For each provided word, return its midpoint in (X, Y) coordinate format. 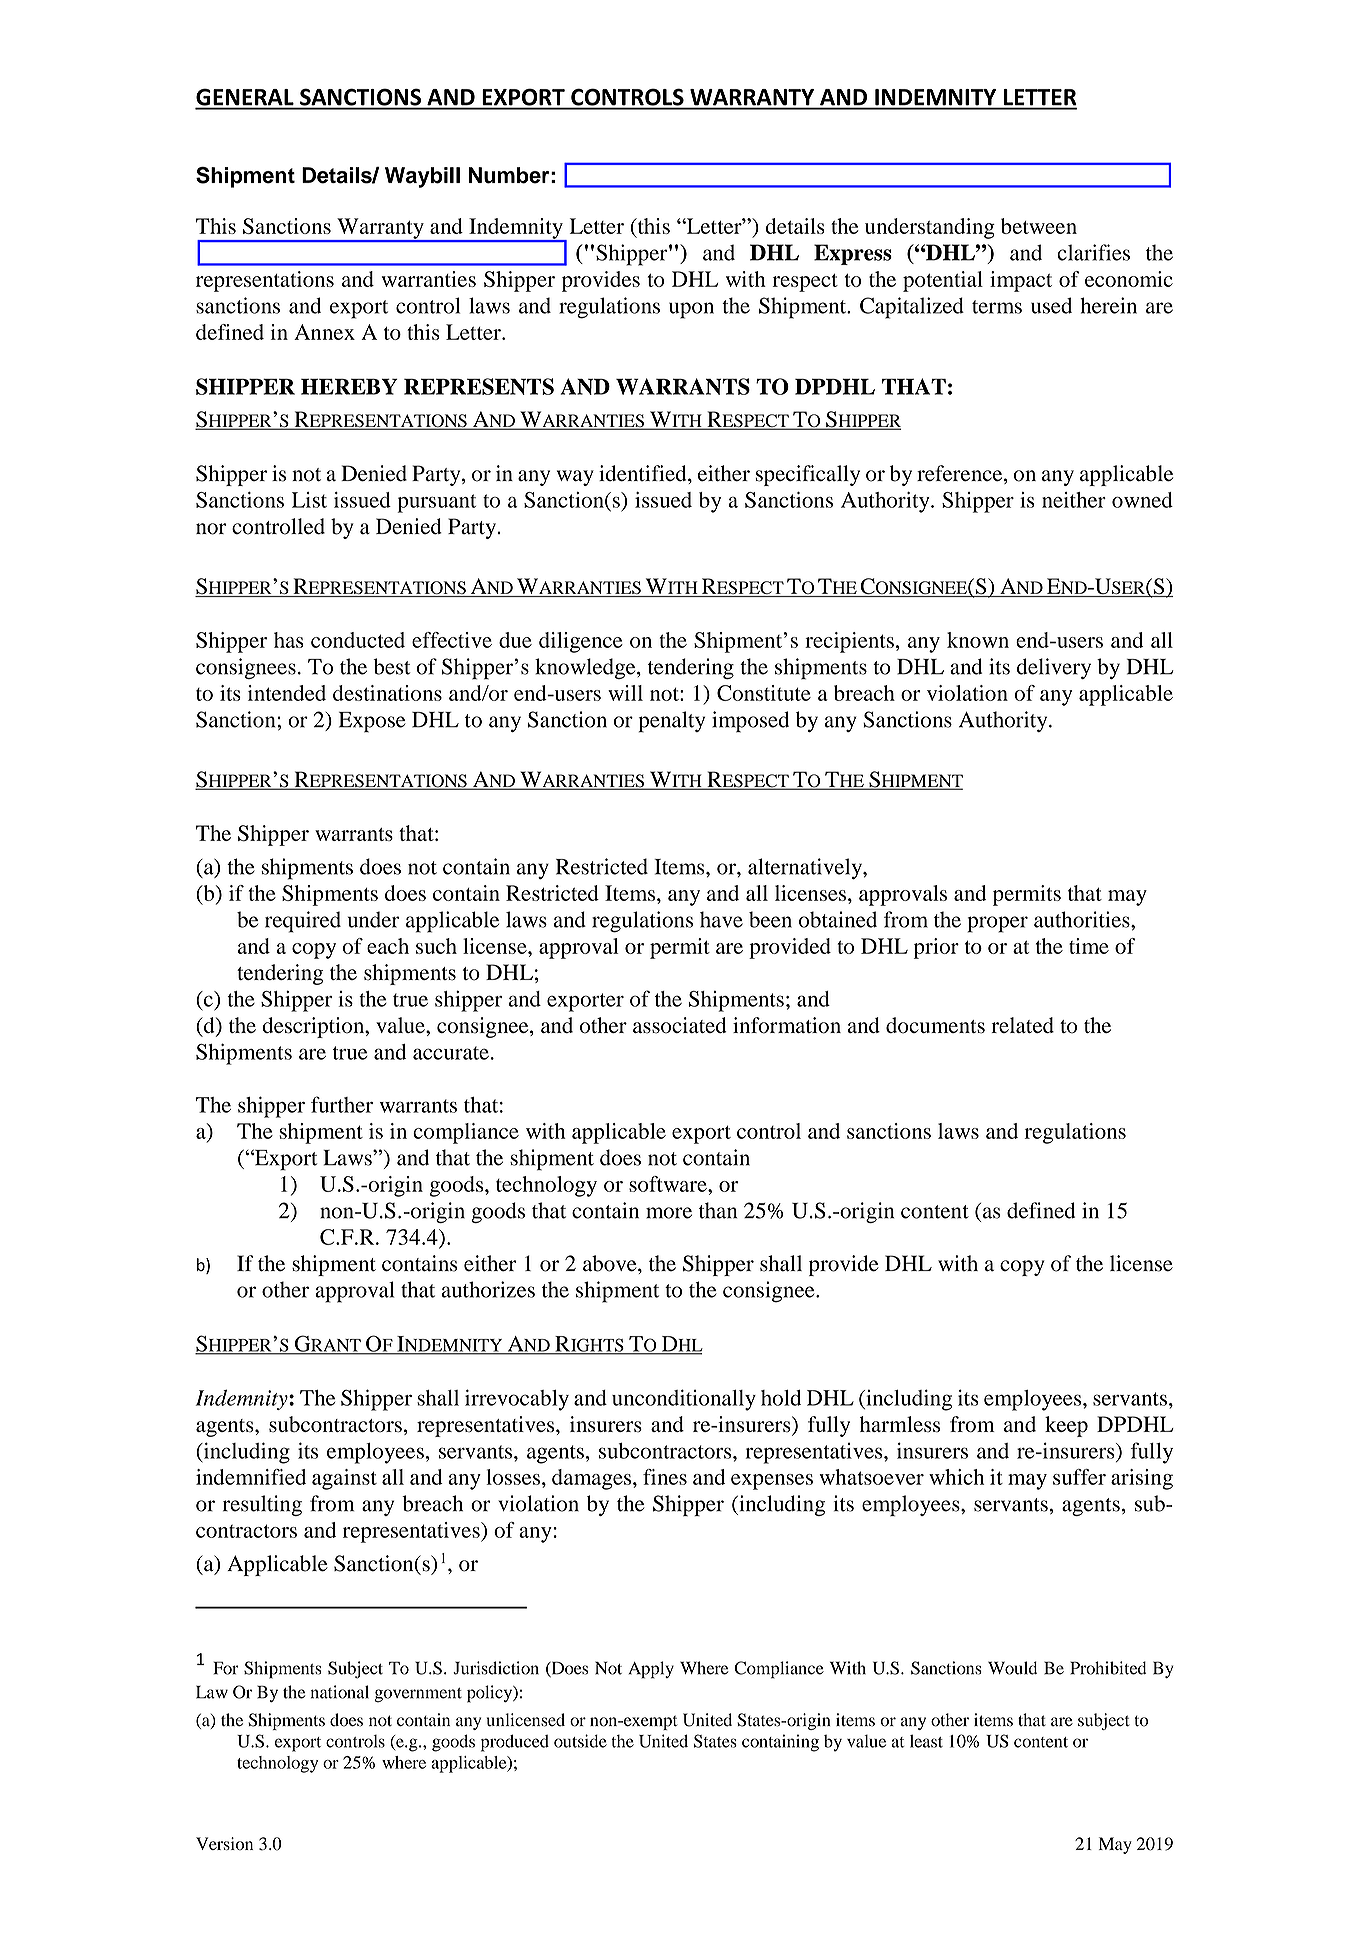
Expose (372, 722)
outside (580, 1741)
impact (1021, 281)
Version (224, 1843)
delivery (1054, 668)
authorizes (488, 1289)
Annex (324, 332)
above (611, 1263)
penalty (671, 722)
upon (691, 310)
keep (1066, 1426)
